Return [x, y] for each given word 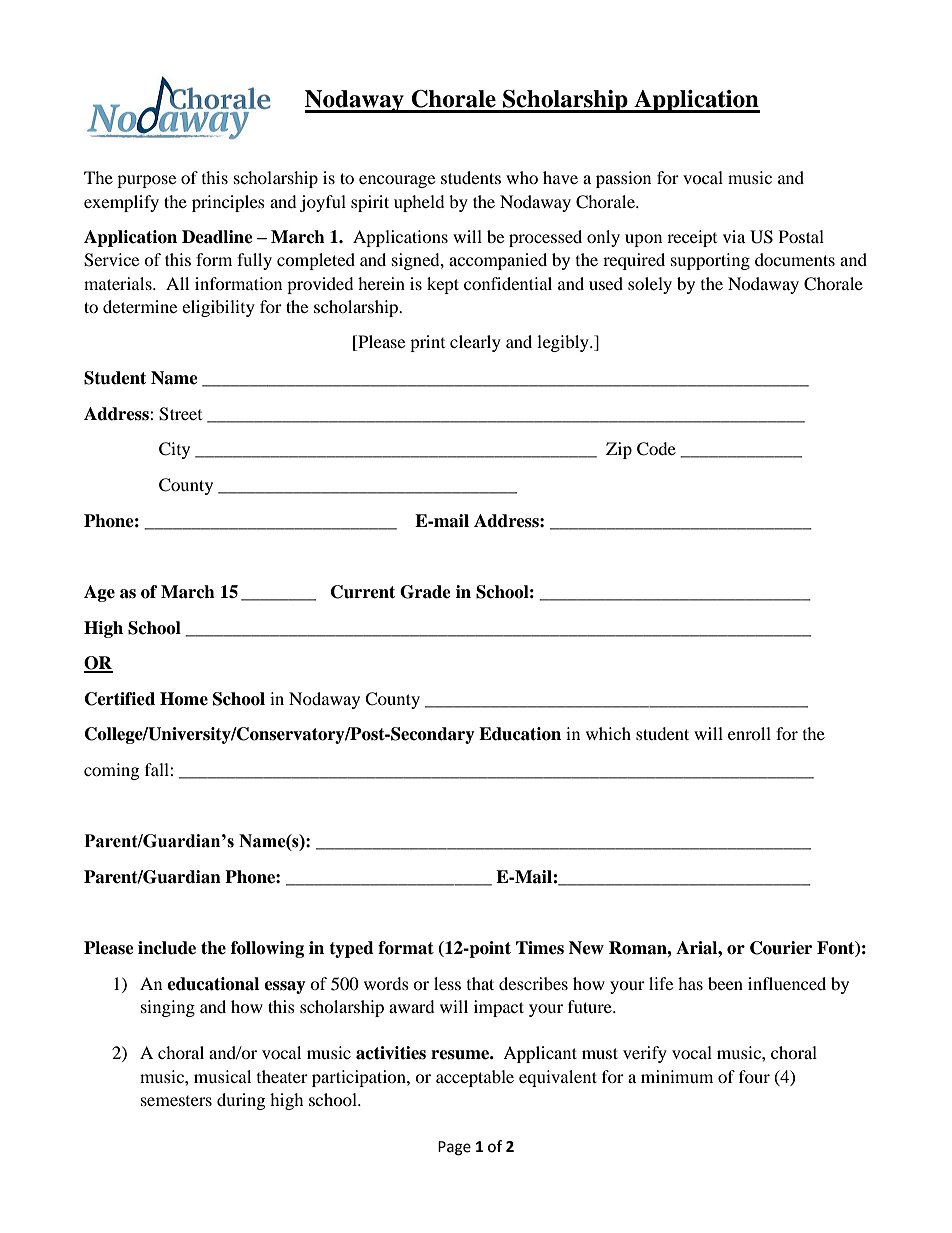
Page [454, 1148]
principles [228, 203]
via [734, 236]
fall [158, 769]
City [174, 450]
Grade [425, 592]
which [608, 733]
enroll [749, 733]
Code [656, 449]
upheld [419, 203]
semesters [176, 1101]
